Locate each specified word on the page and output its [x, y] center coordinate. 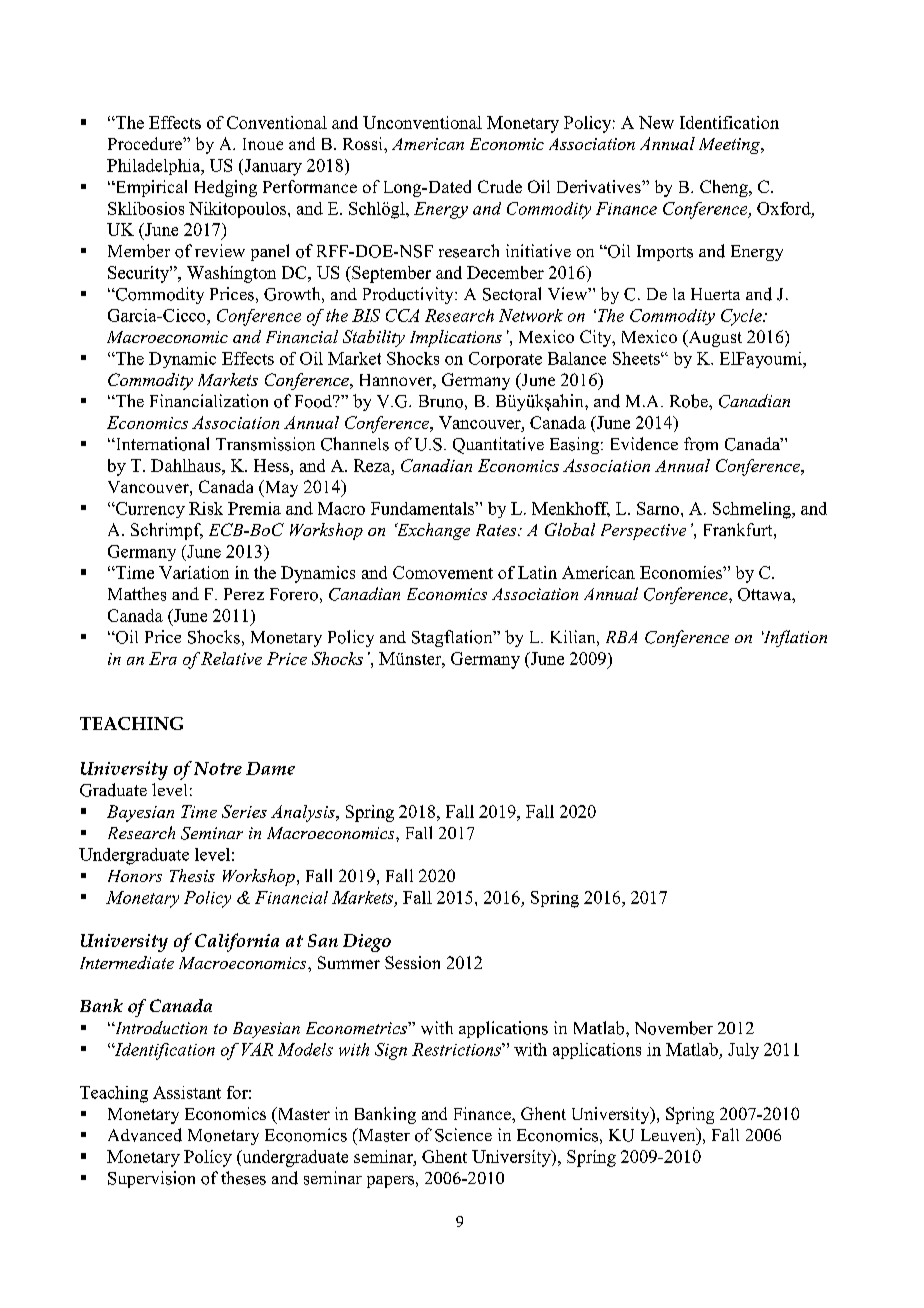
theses [243, 1178]
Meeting [731, 146]
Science [463, 1135]
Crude [500, 186]
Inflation [794, 638]
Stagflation [453, 638]
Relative [231, 658]
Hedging [226, 188]
